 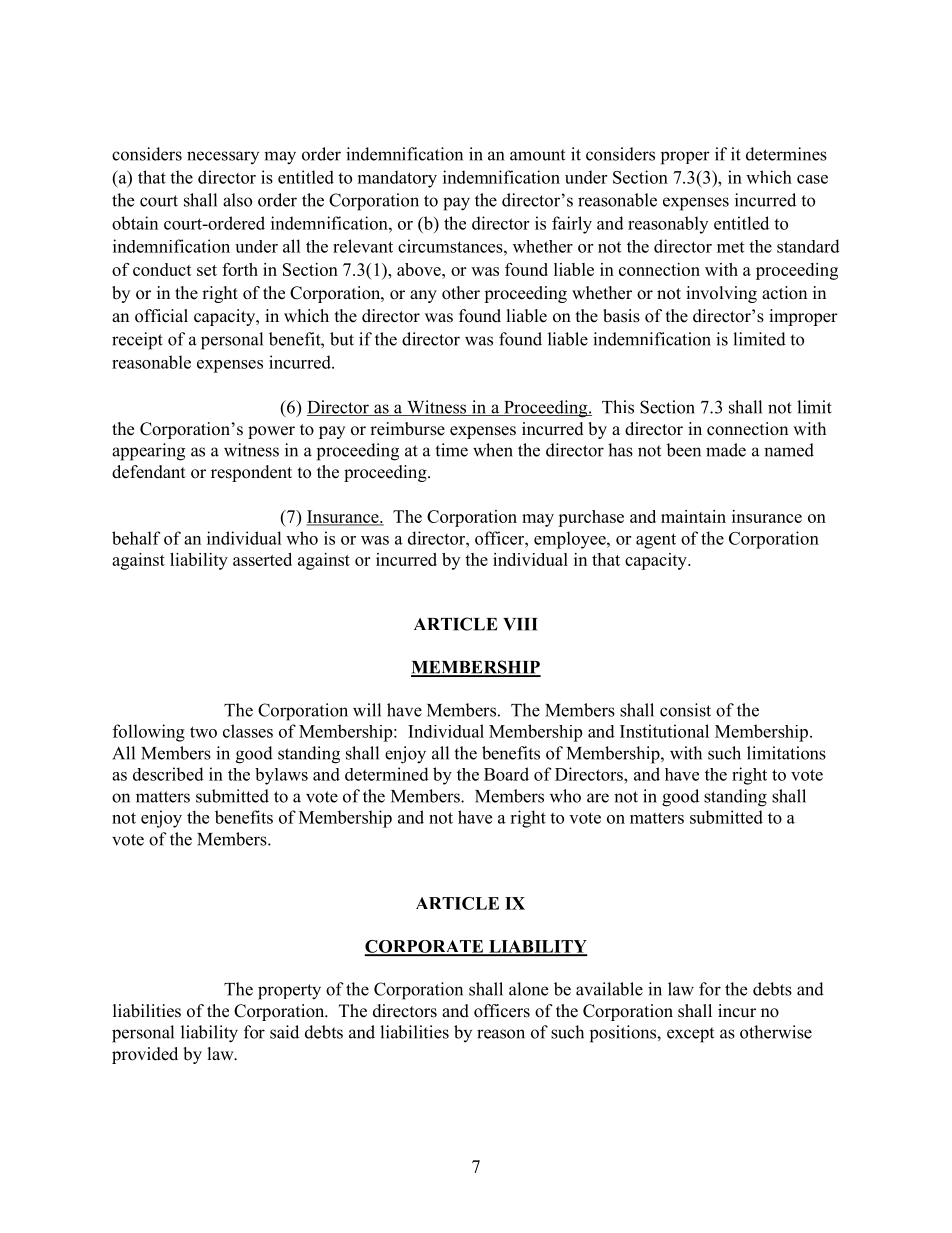 I want to click on asserted, so click(x=262, y=559).
